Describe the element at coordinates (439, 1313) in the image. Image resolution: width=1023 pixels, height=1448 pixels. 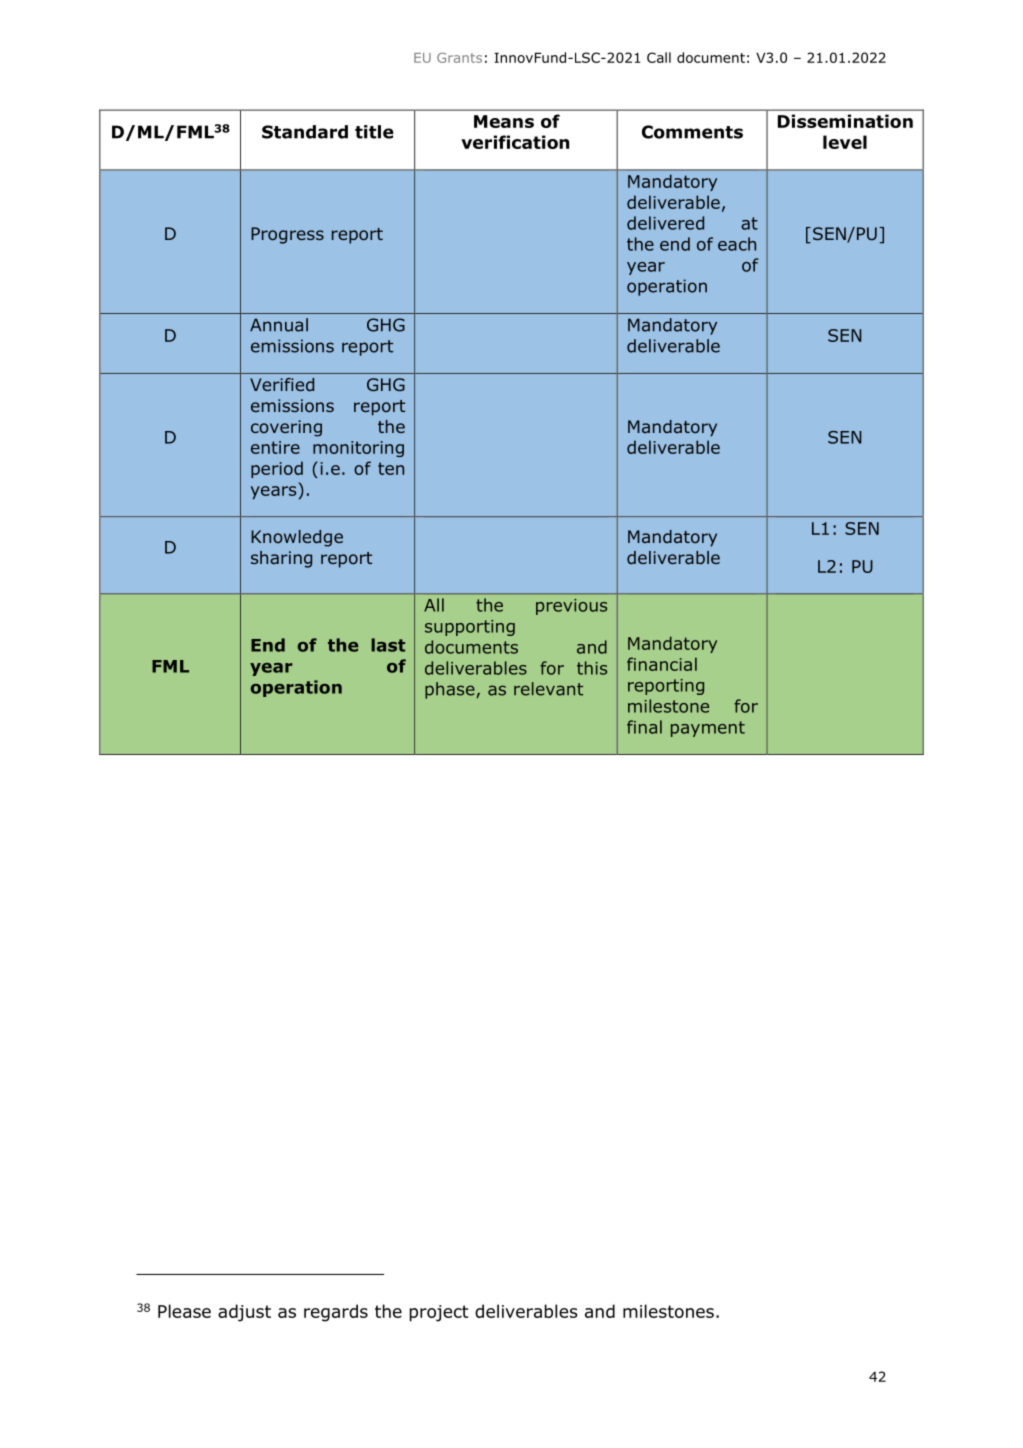
I see `project` at that location.
